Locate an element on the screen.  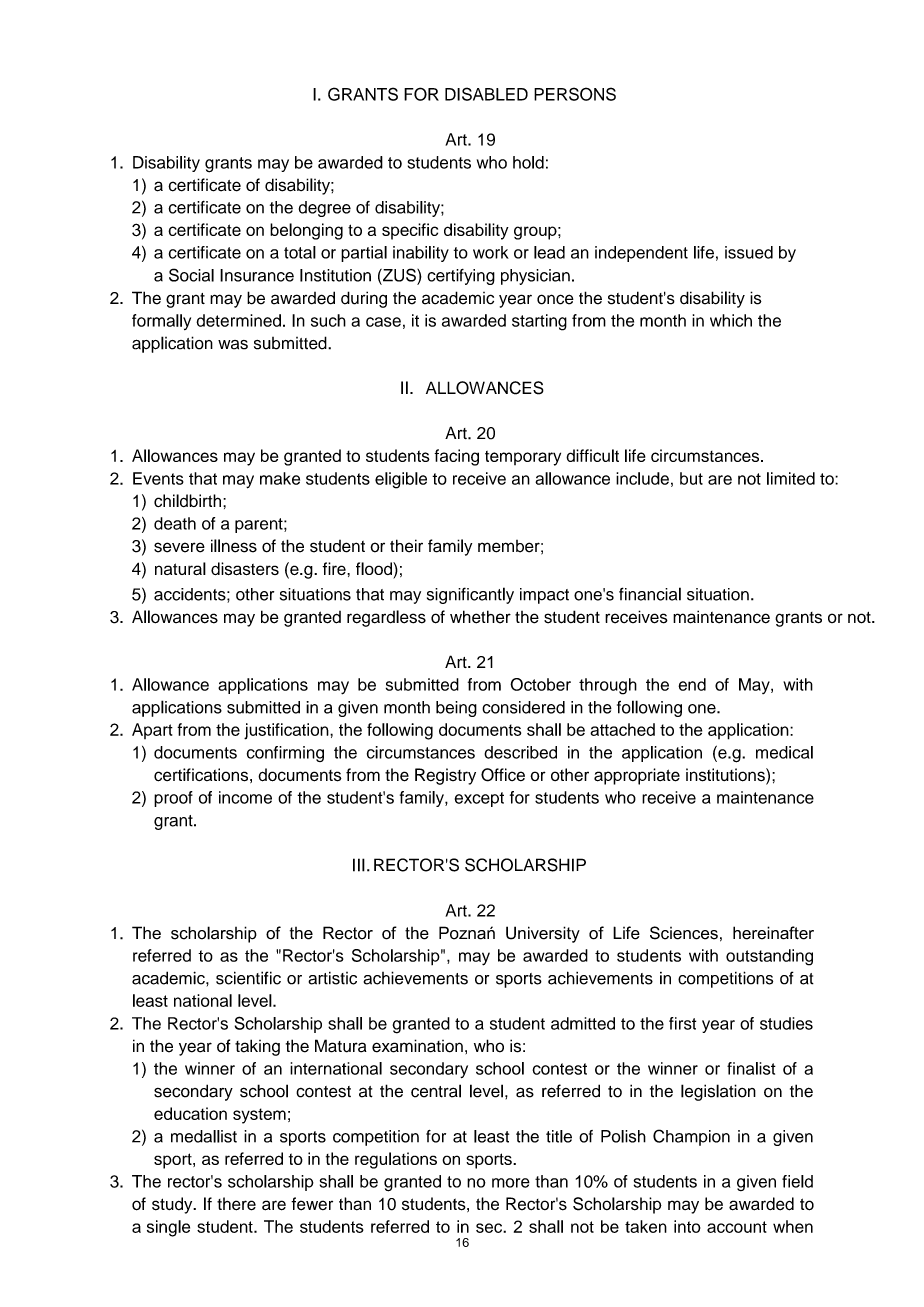
DISABLED is located at coordinates (486, 94).
